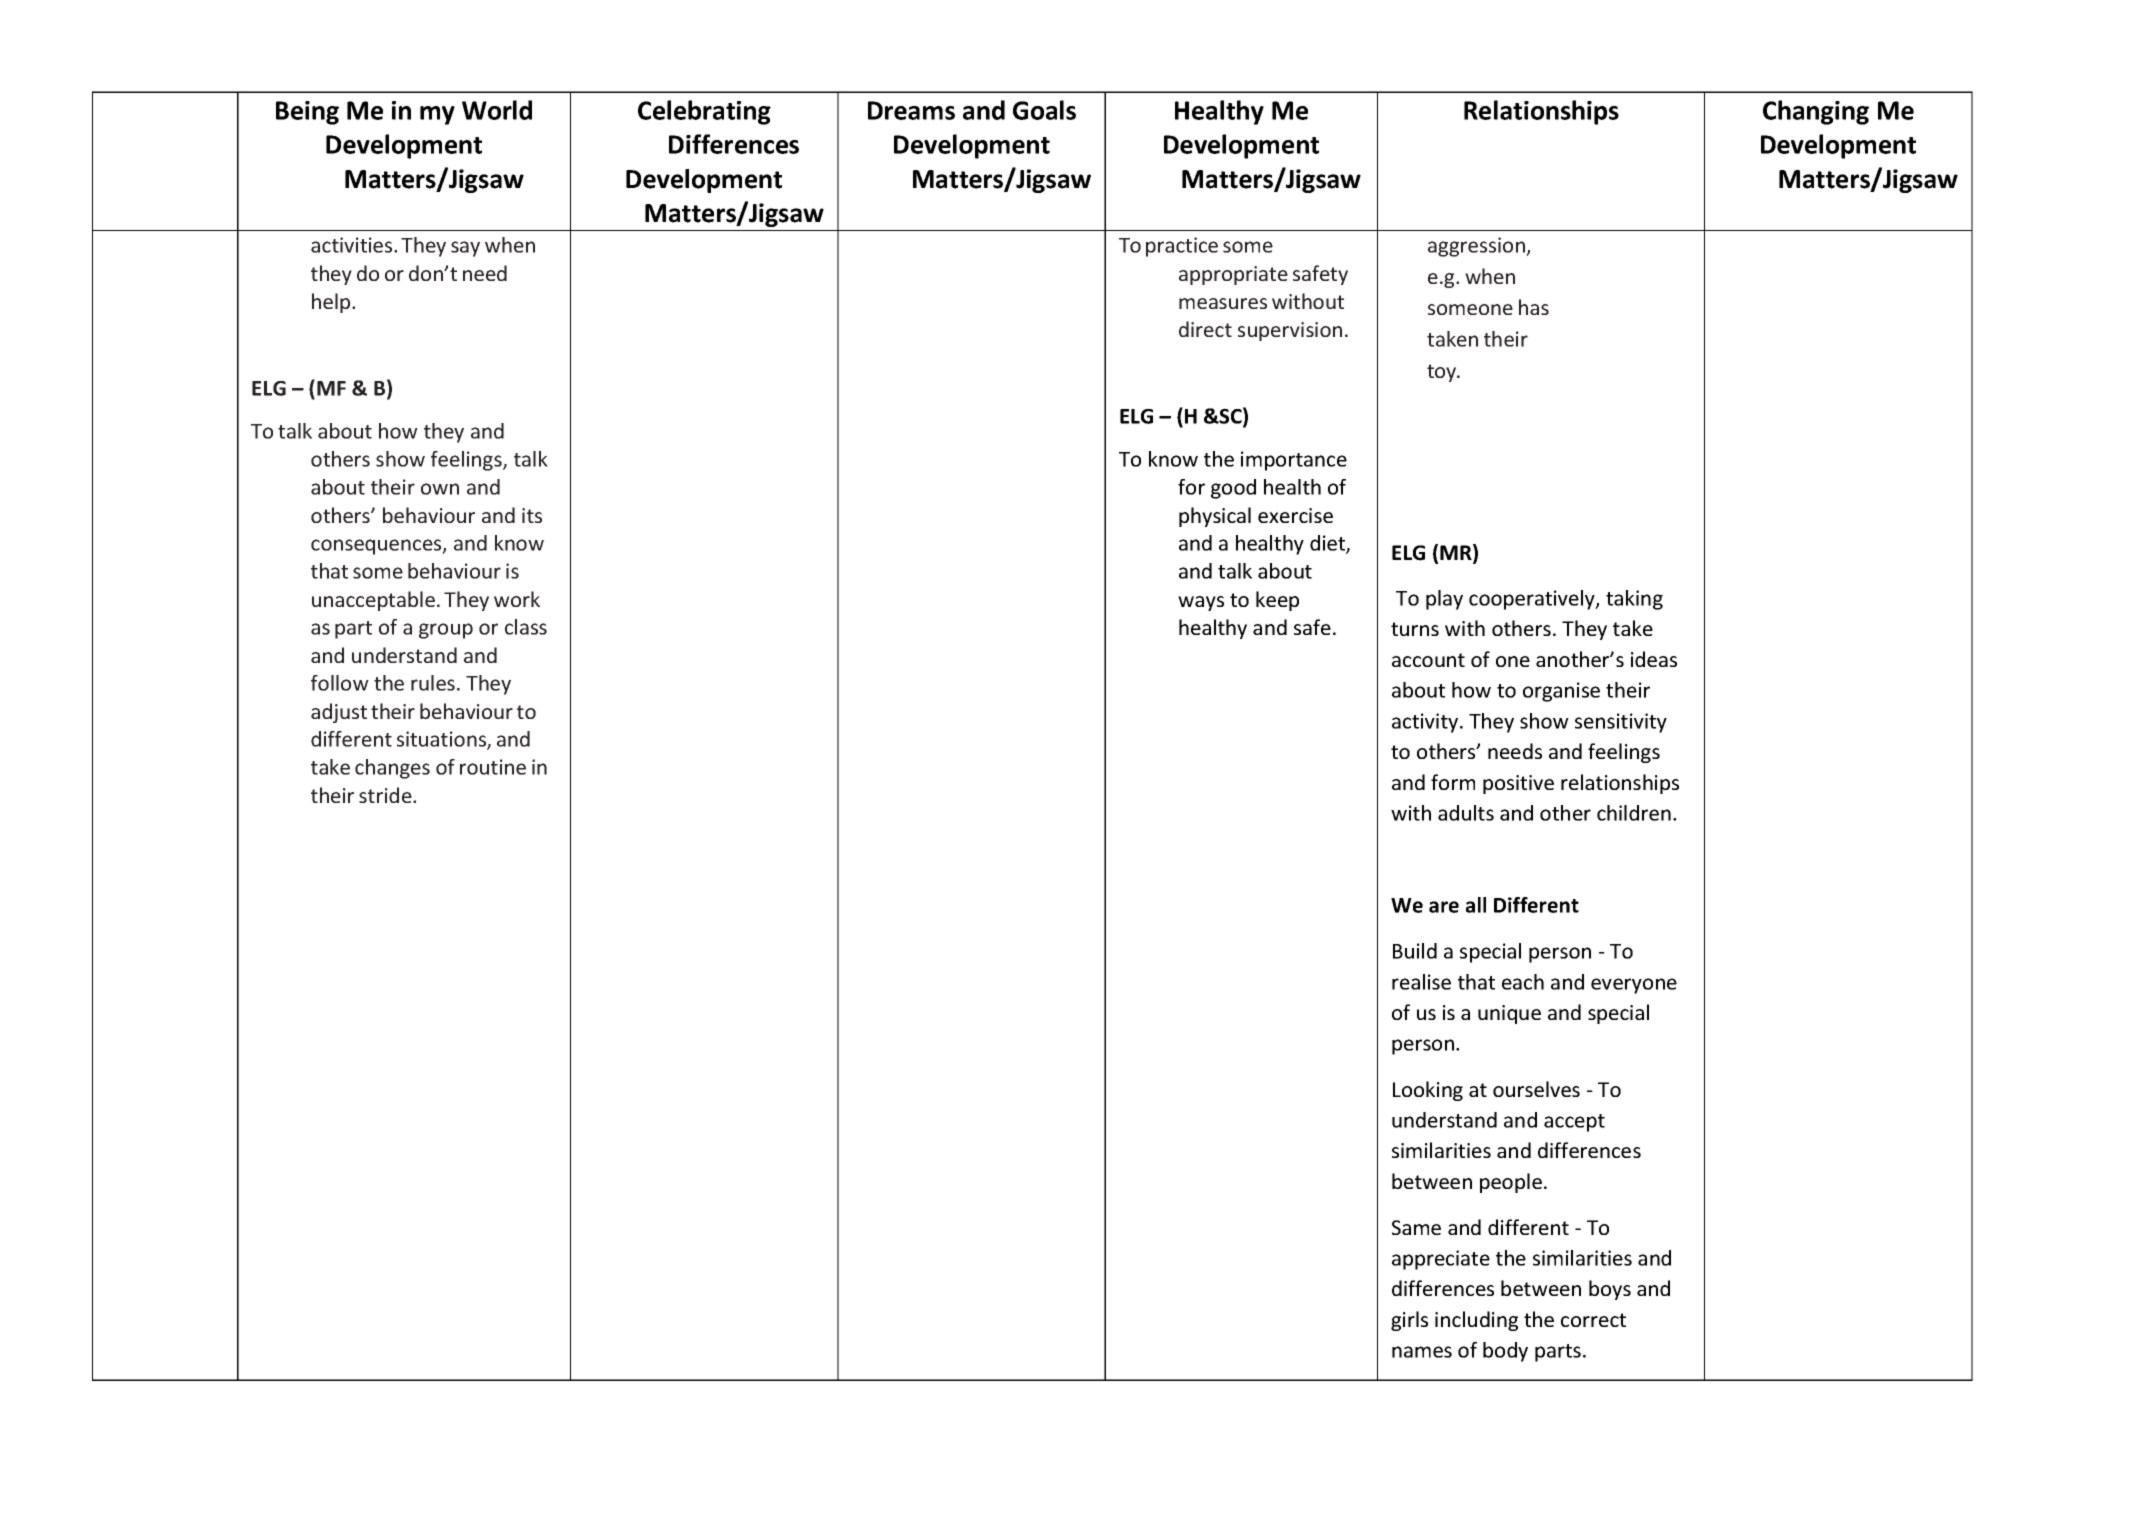 The image size is (2146, 1517). I want to click on correct, so click(1593, 1320).
